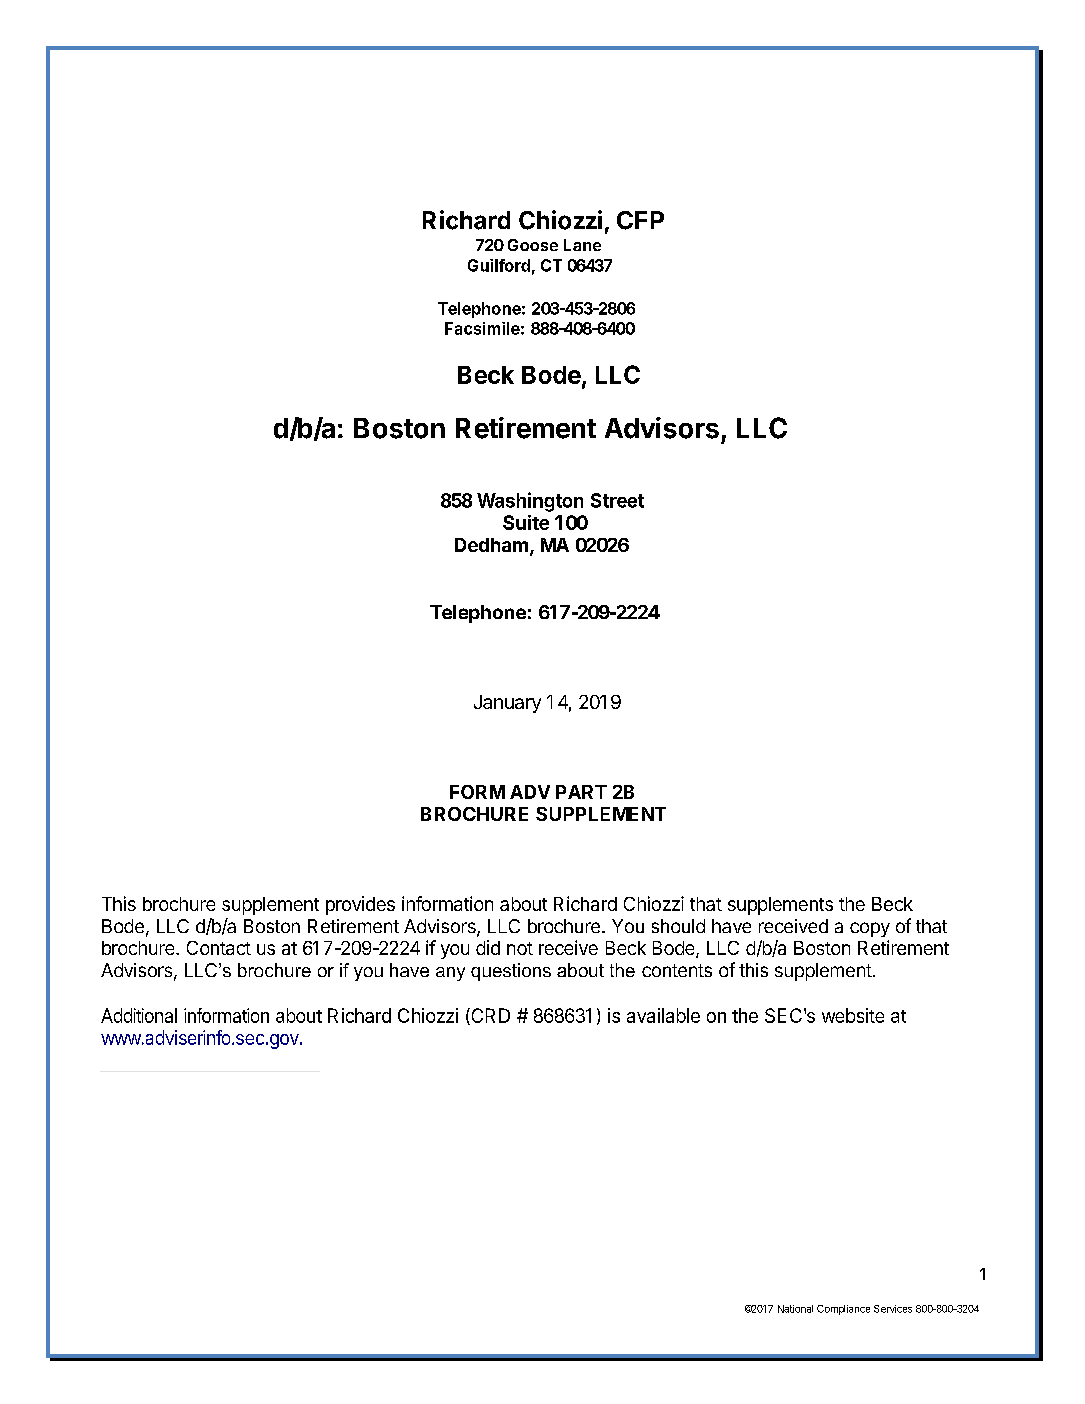  What do you see at coordinates (640, 220) in the screenshot?
I see `CFP` at bounding box center [640, 220].
